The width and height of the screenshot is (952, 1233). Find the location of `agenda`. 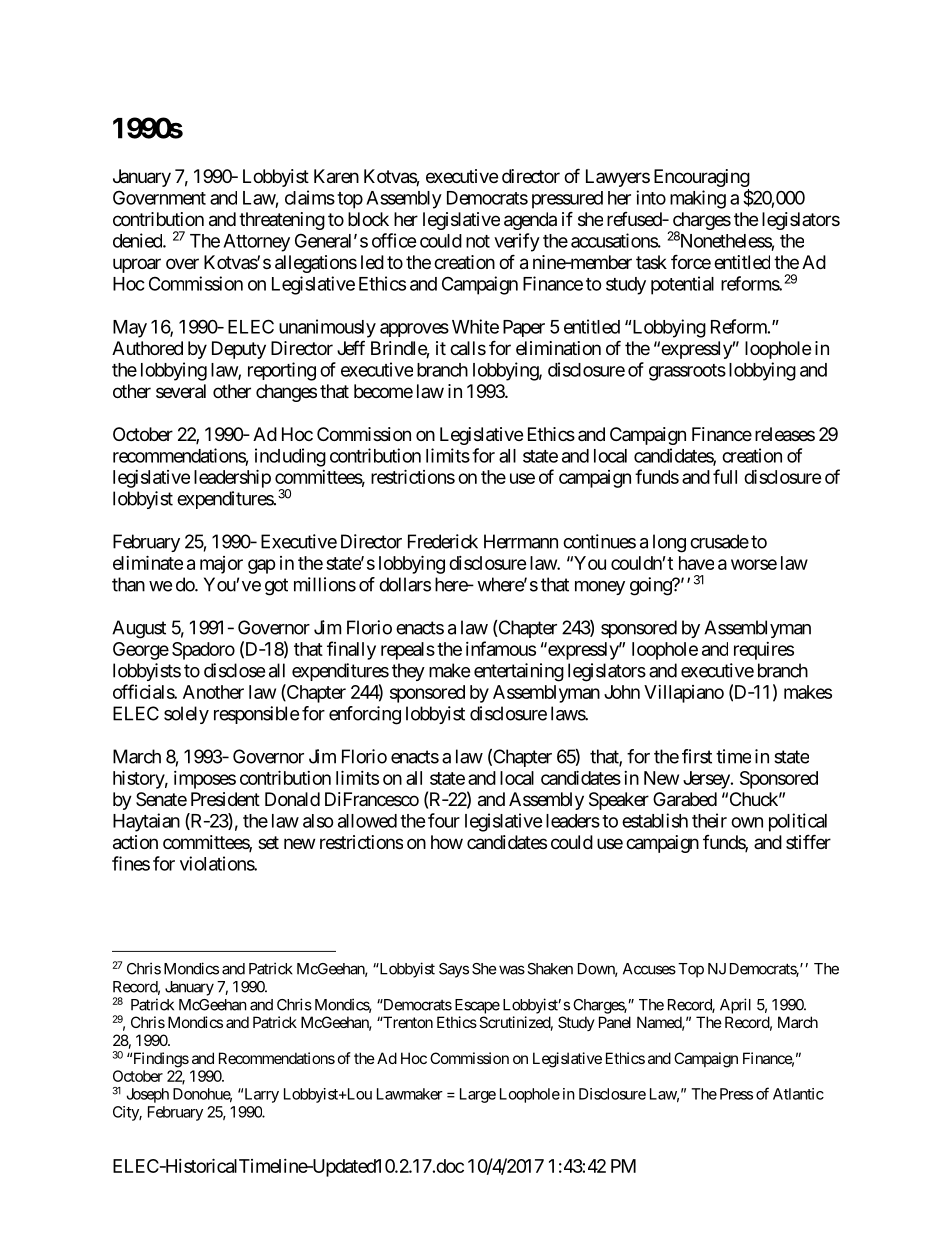

agenda is located at coordinates (530, 221).
